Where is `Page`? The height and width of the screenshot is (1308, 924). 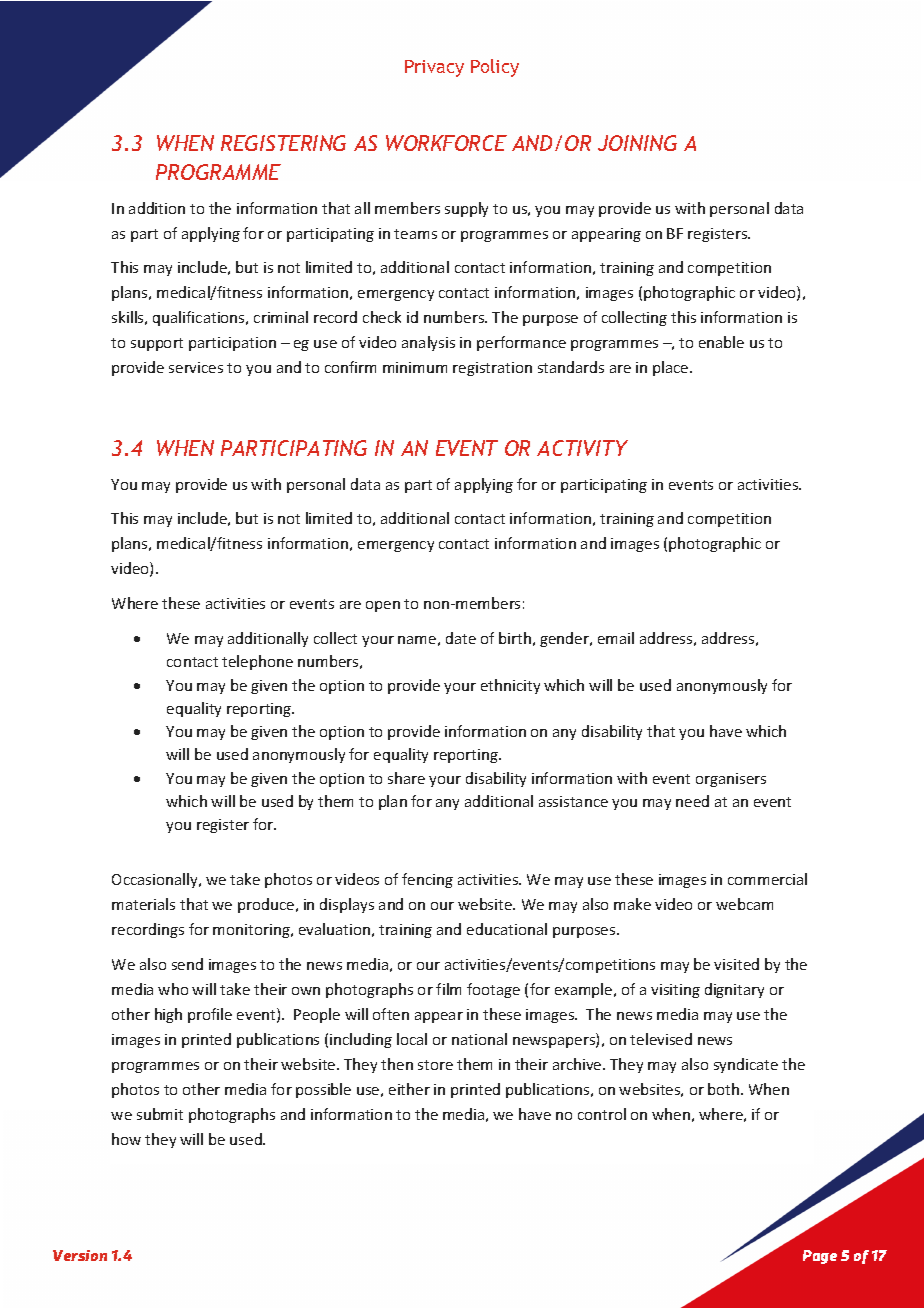 Page is located at coordinates (820, 1257).
